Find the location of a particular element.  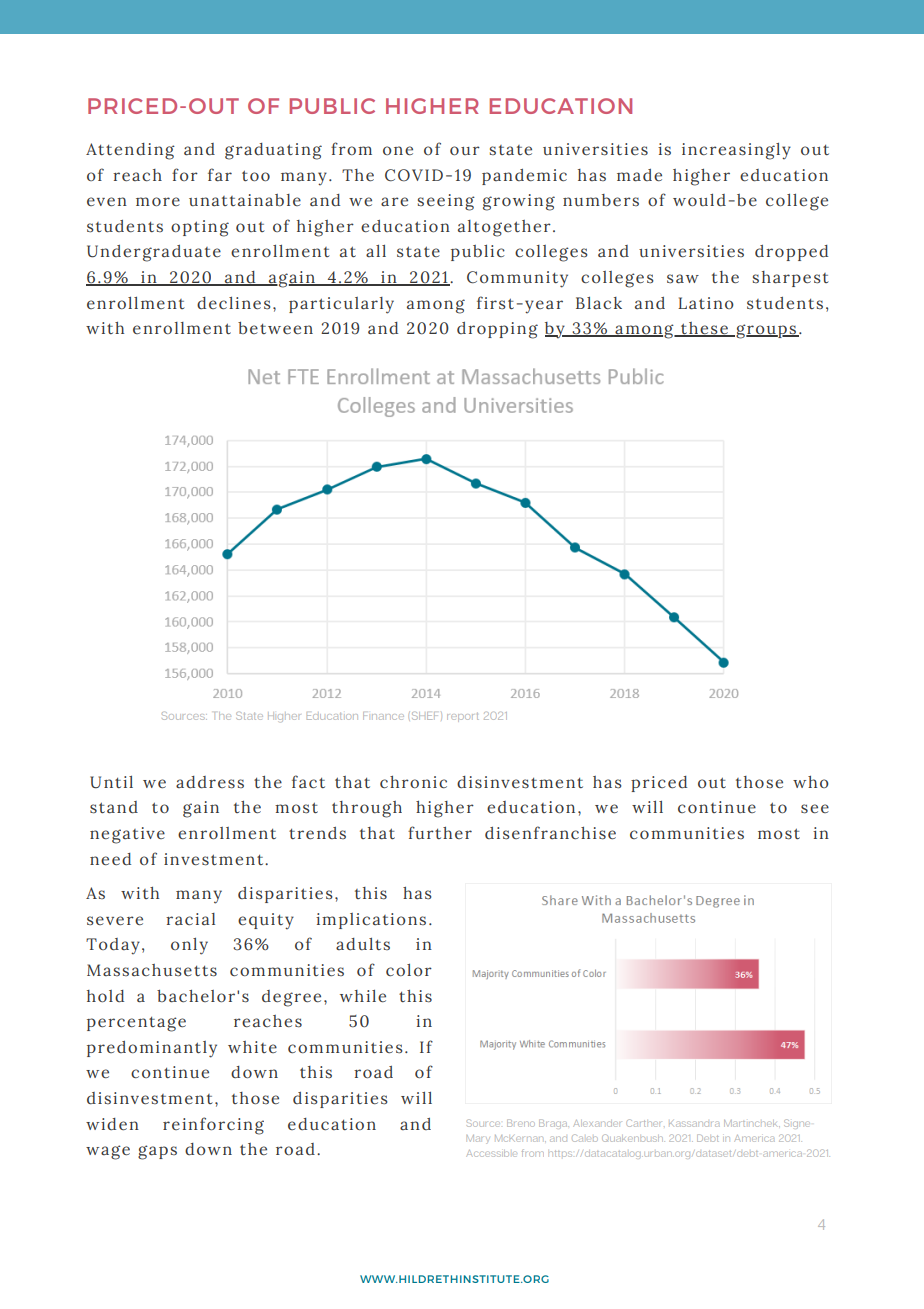

dropping is located at coordinates (497, 330).
